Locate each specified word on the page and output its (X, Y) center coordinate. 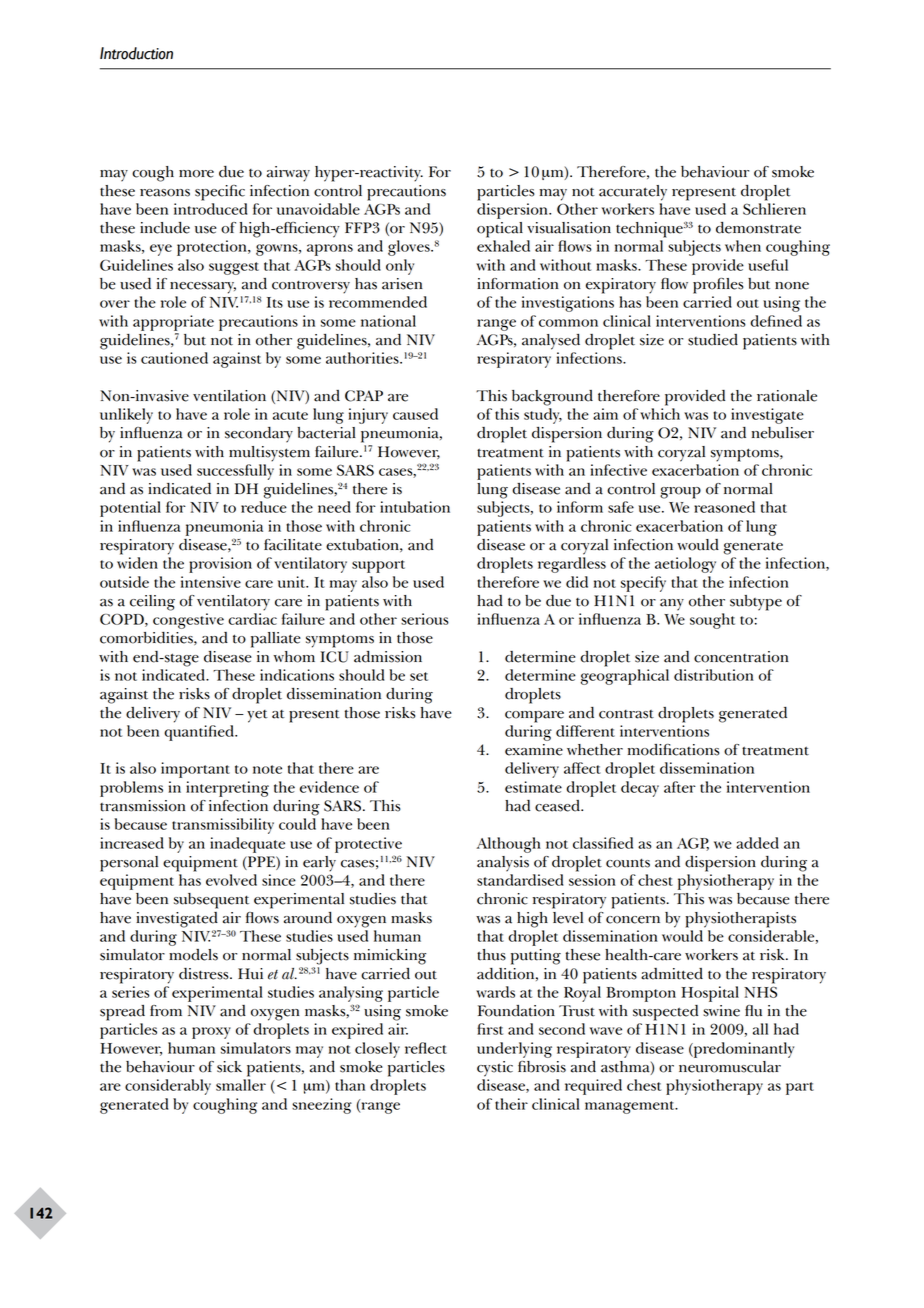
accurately (633, 193)
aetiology (685, 565)
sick (229, 1067)
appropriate (173, 323)
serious (425, 619)
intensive (211, 582)
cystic (495, 1069)
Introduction (136, 53)
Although (509, 845)
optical (500, 230)
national (388, 321)
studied (713, 340)
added (757, 843)
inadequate (247, 845)
